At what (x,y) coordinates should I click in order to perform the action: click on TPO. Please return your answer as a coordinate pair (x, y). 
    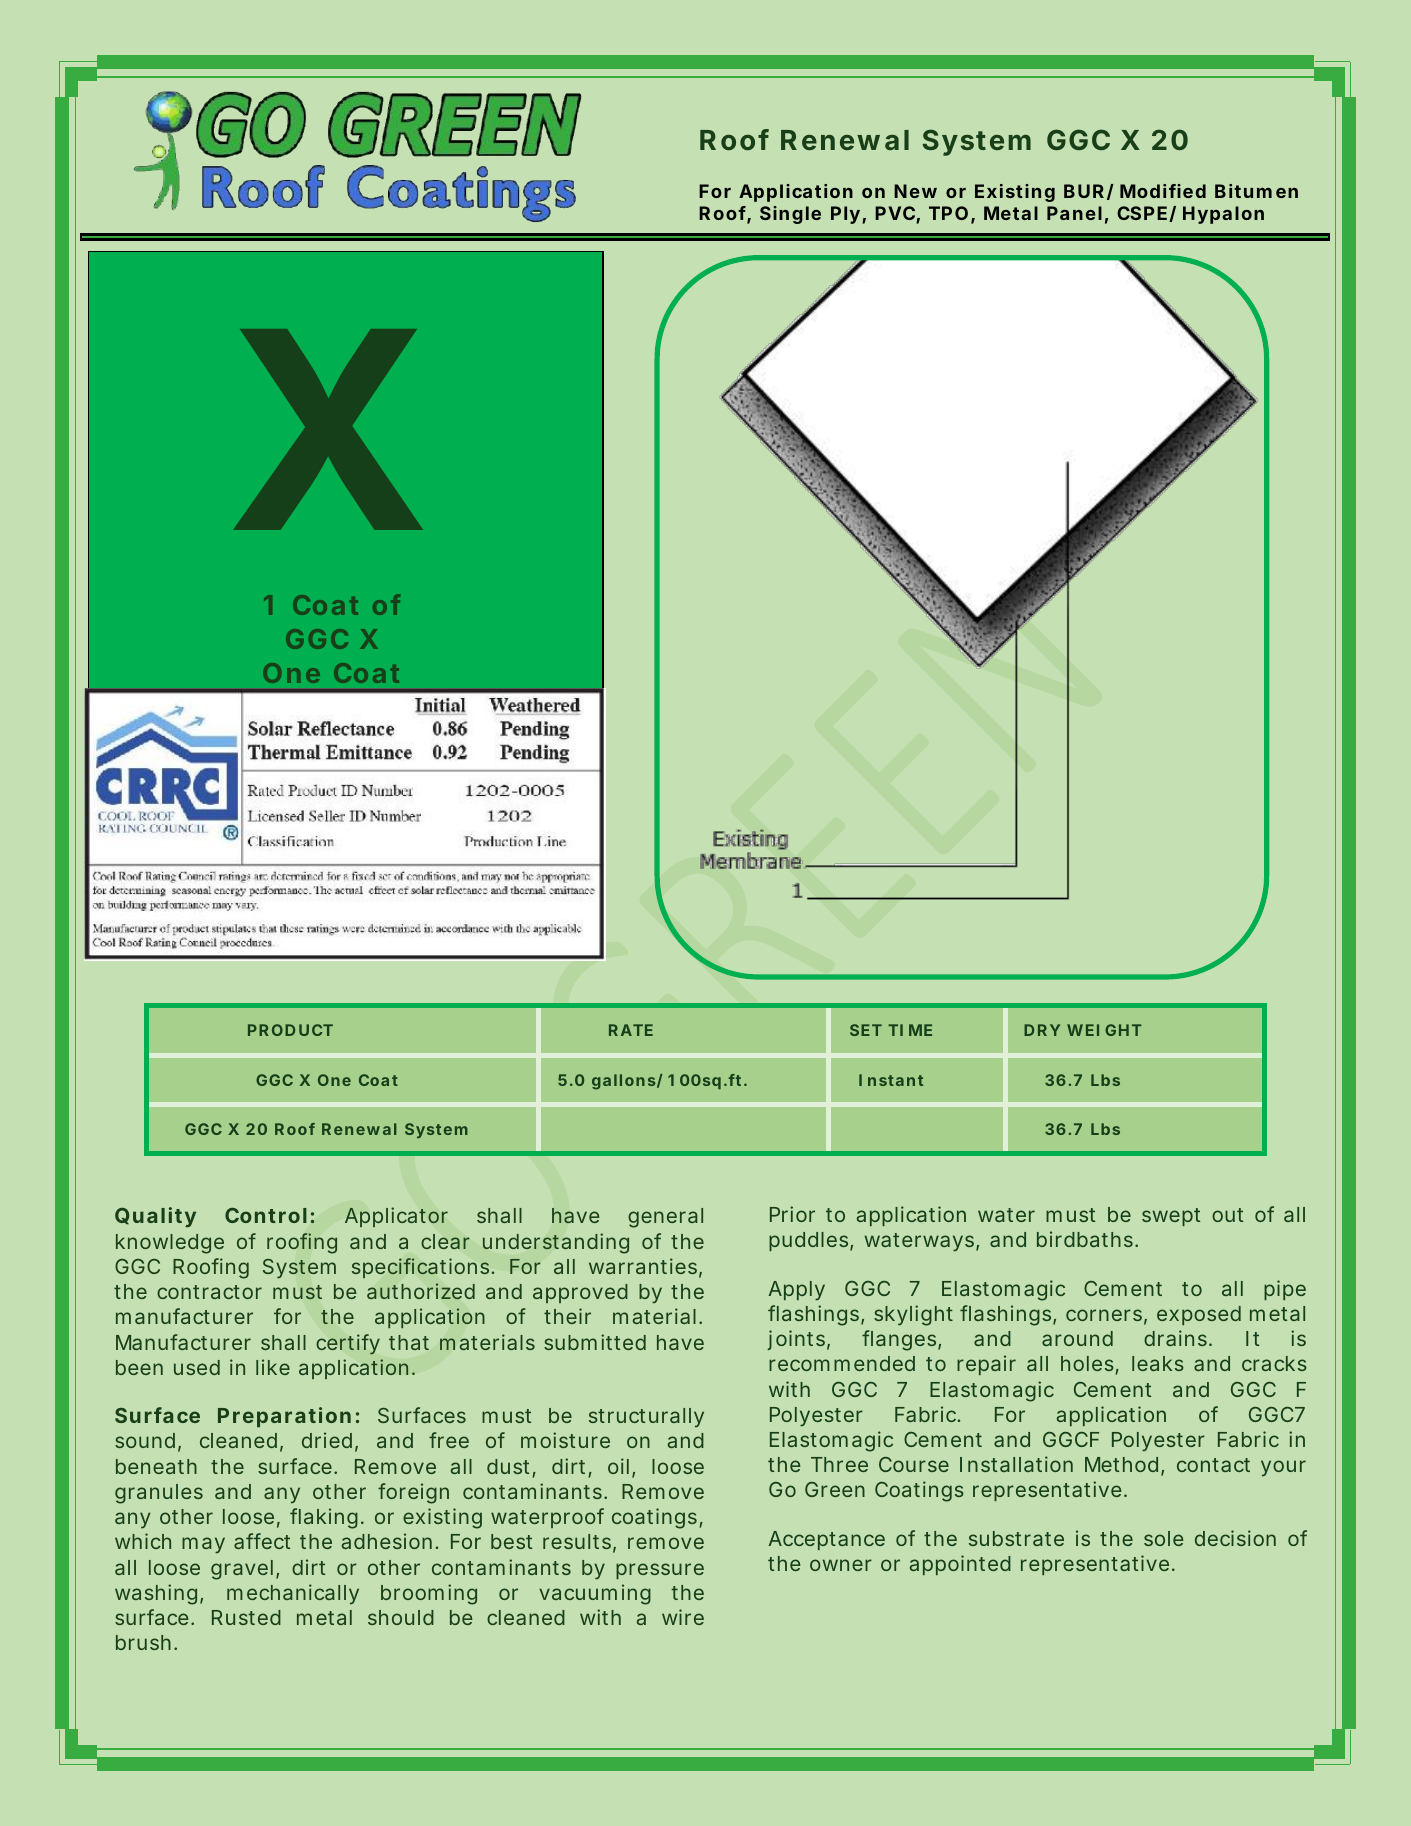
    Looking at the image, I should click on (948, 213).
